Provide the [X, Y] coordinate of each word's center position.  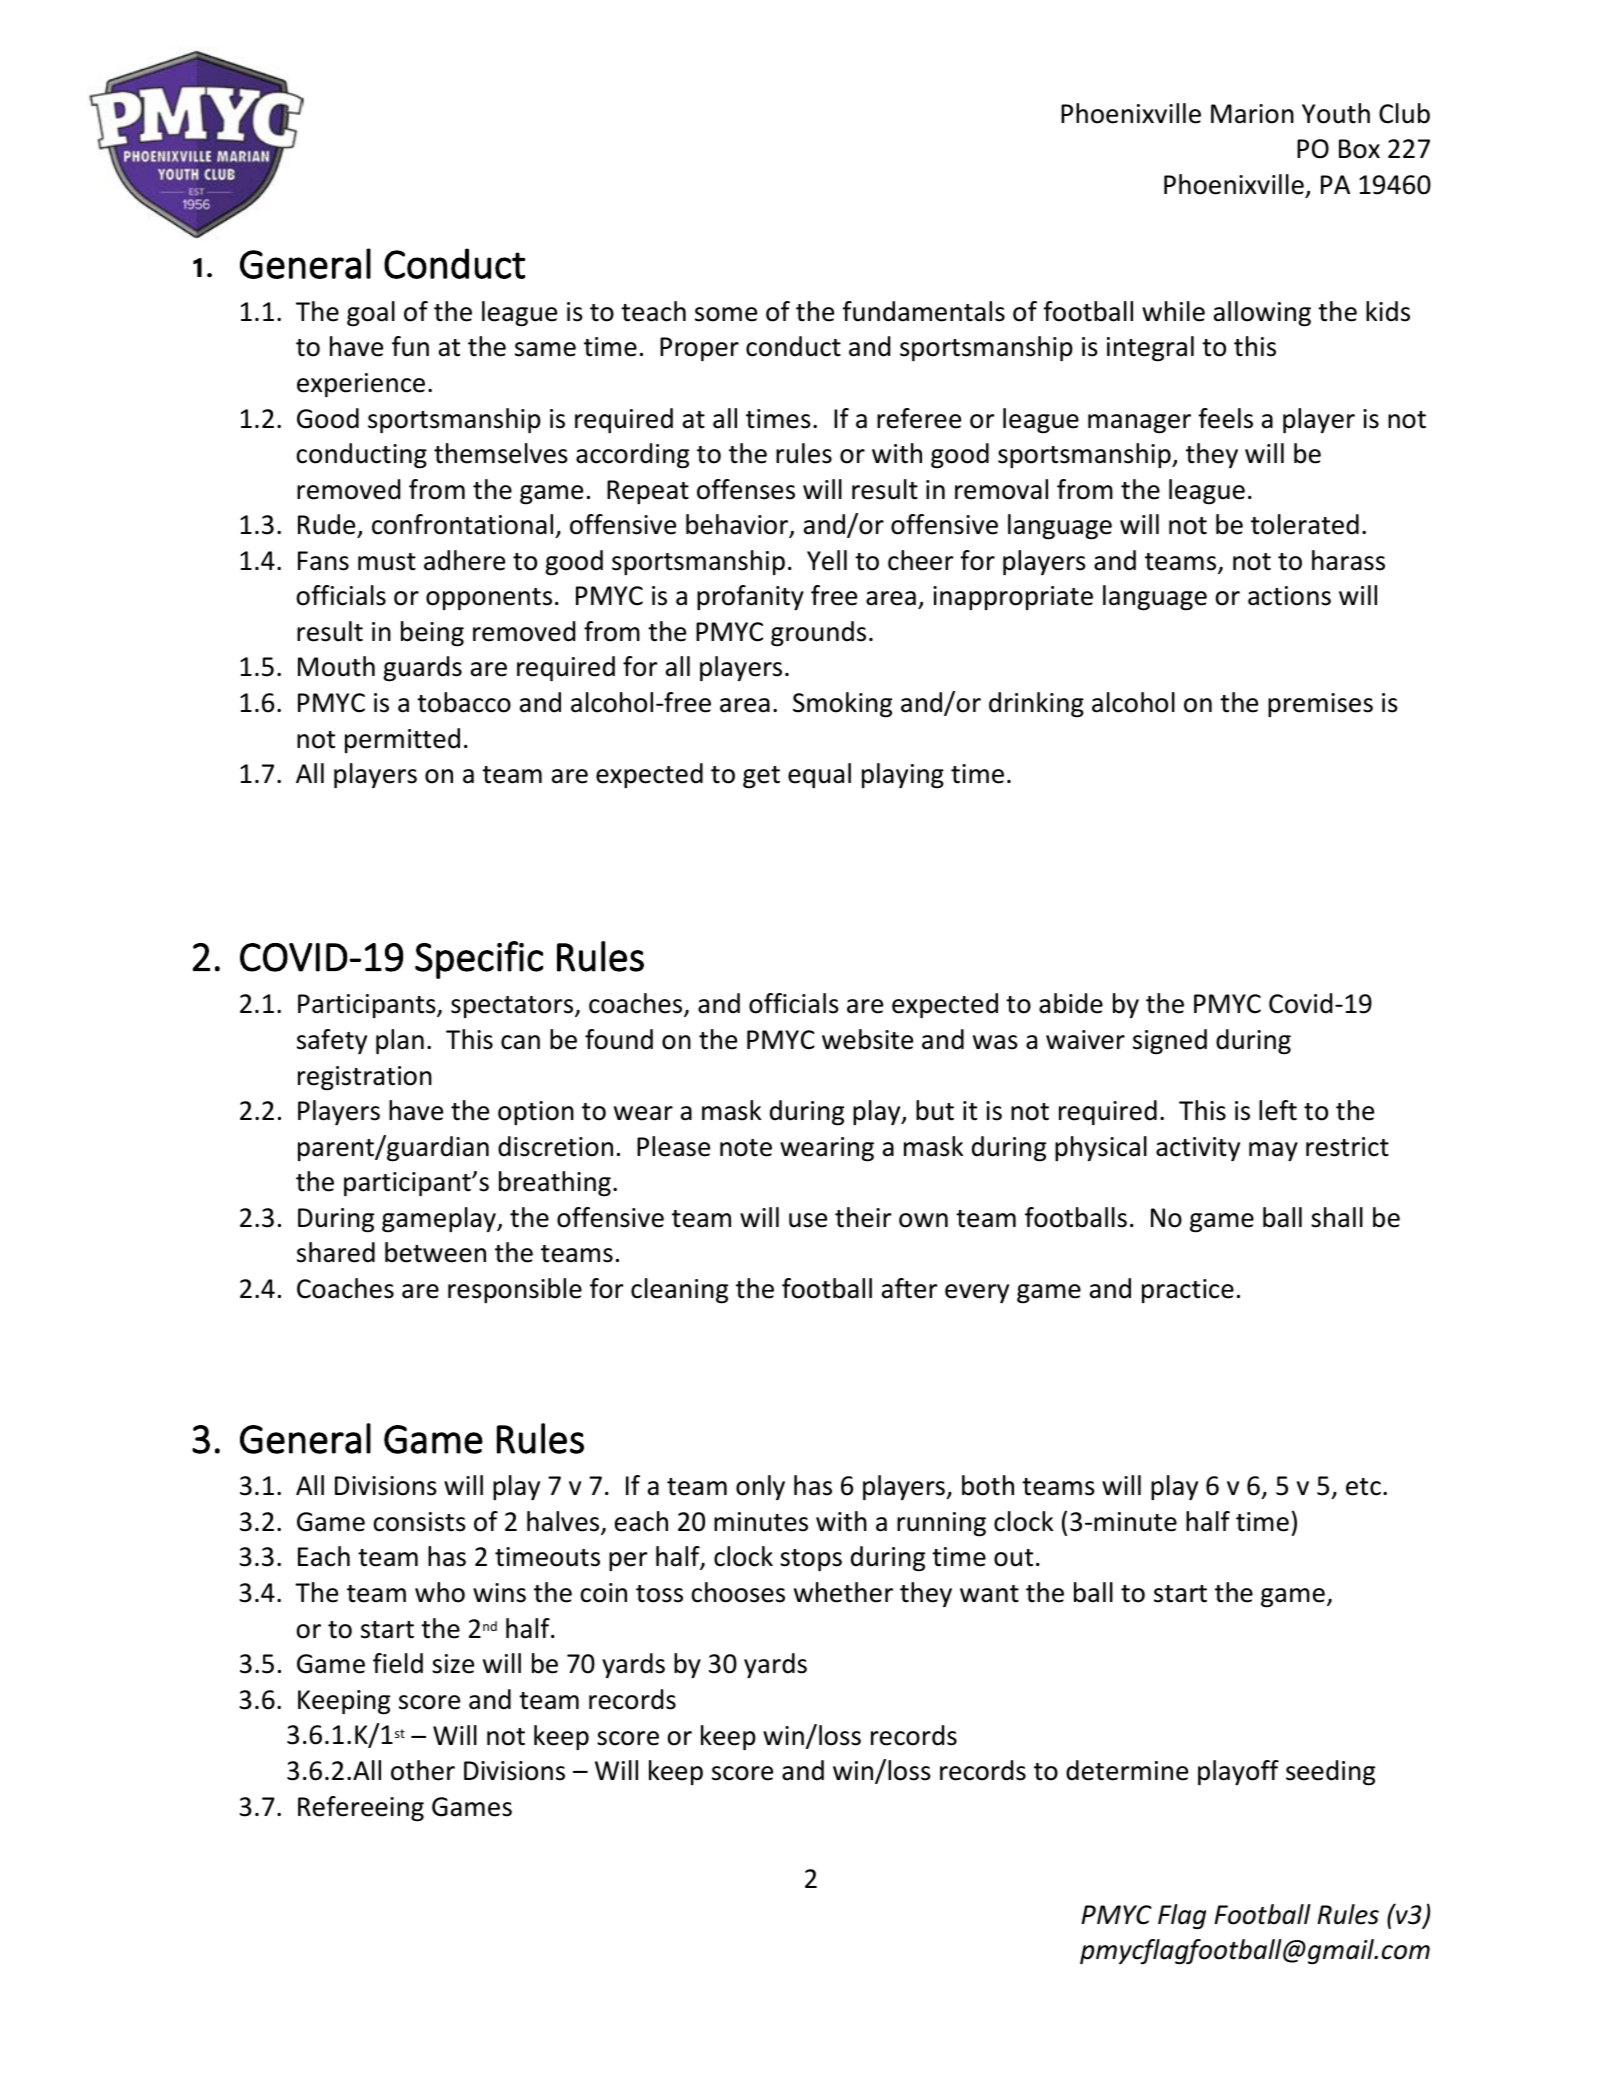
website [867, 1039]
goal [371, 314]
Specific [479, 960]
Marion [1252, 114]
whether [843, 1592]
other [423, 1770]
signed [1170, 1042]
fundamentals [923, 311]
